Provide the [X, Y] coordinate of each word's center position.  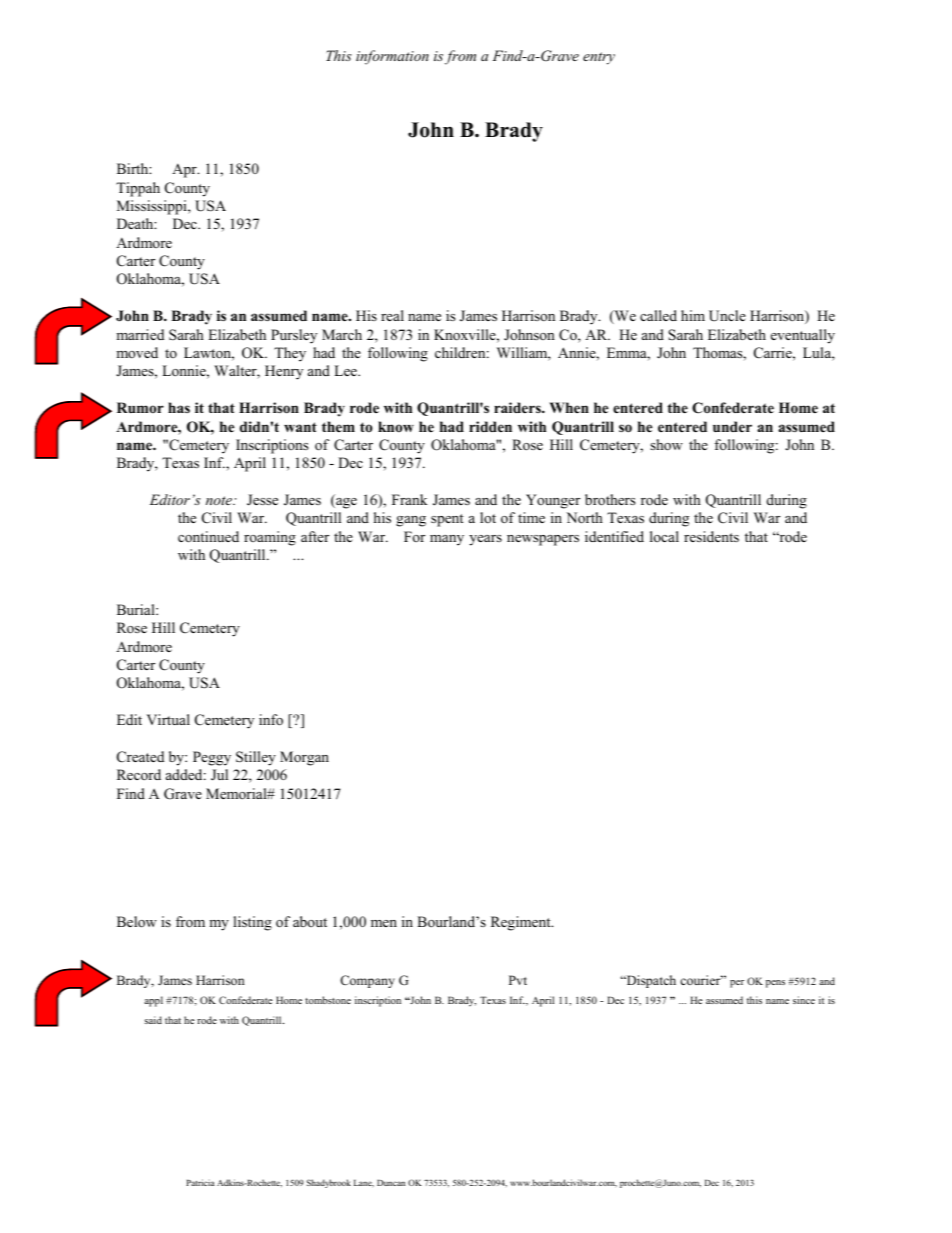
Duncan [391, 1183]
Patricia [200, 1182]
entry [599, 58]
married [140, 334]
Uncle [727, 316]
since [804, 1000]
